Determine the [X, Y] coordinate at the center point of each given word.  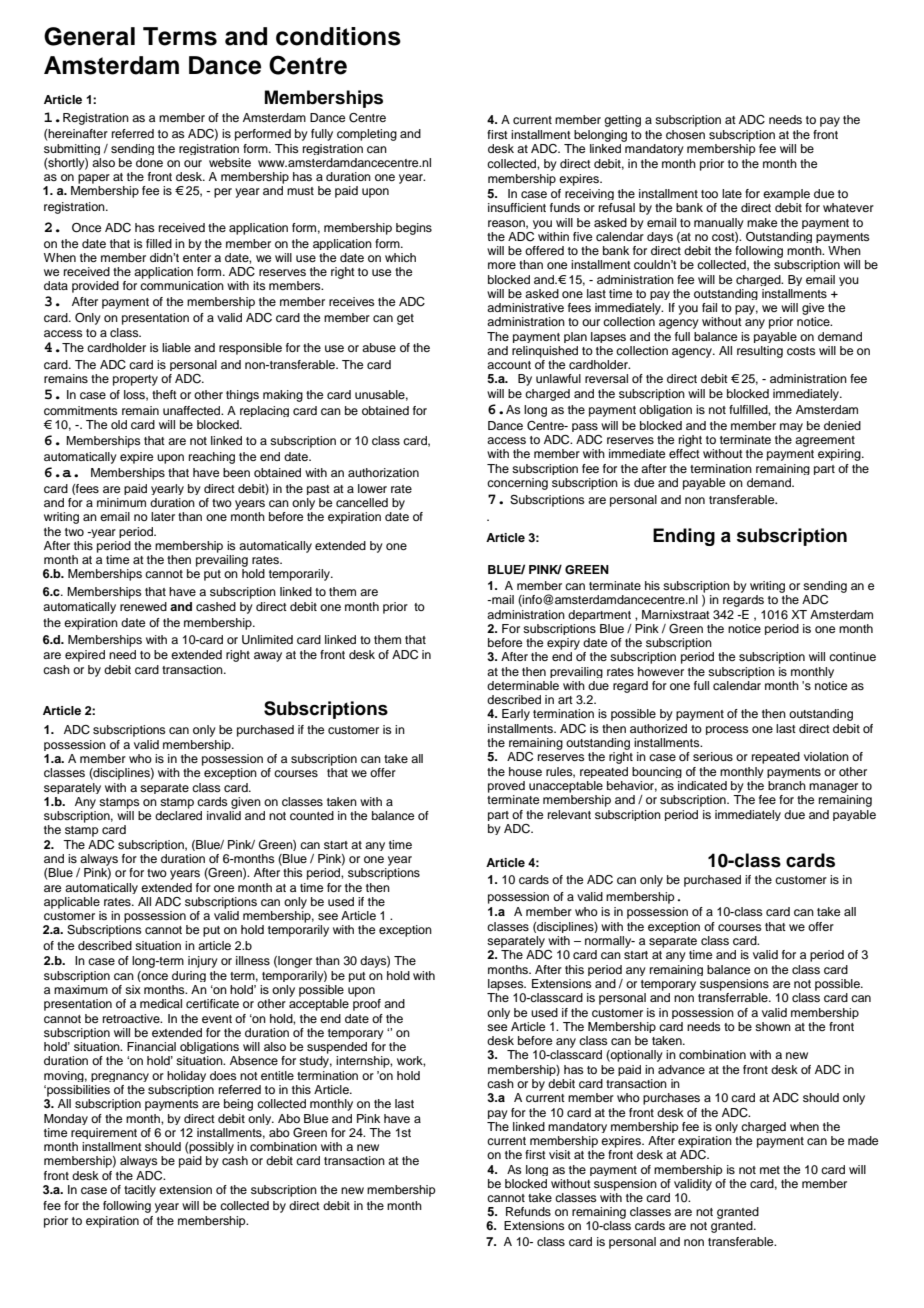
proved [506, 787]
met [770, 1170]
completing [367, 135]
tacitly [140, 1191]
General [89, 36]
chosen [685, 134]
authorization [383, 472]
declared [178, 815]
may [791, 427]
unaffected [193, 410]
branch [787, 785]
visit [560, 1154]
